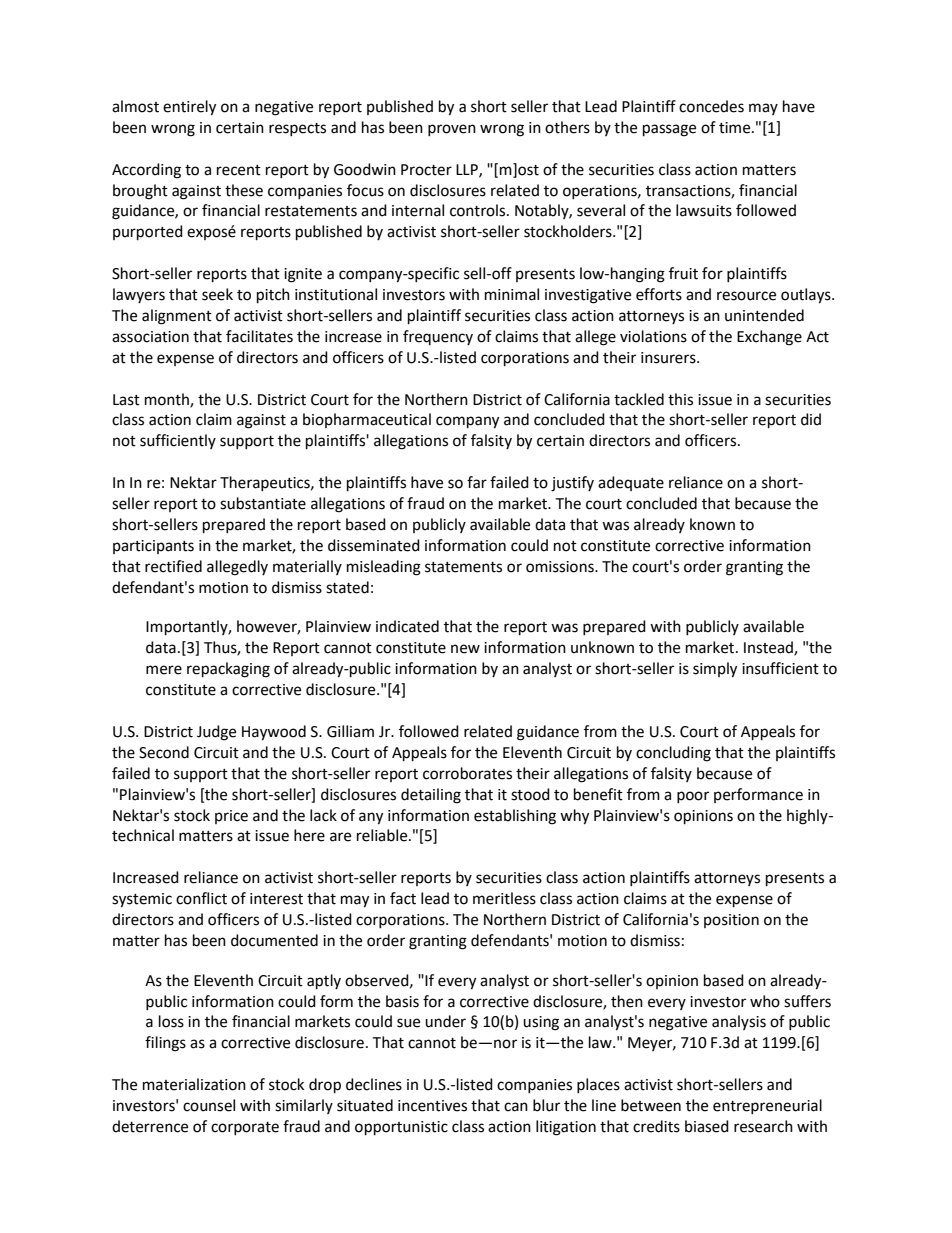 The width and height of the document is (952, 1233). What do you see at coordinates (767, 1106) in the document?
I see `entrepreneurial` at bounding box center [767, 1106].
